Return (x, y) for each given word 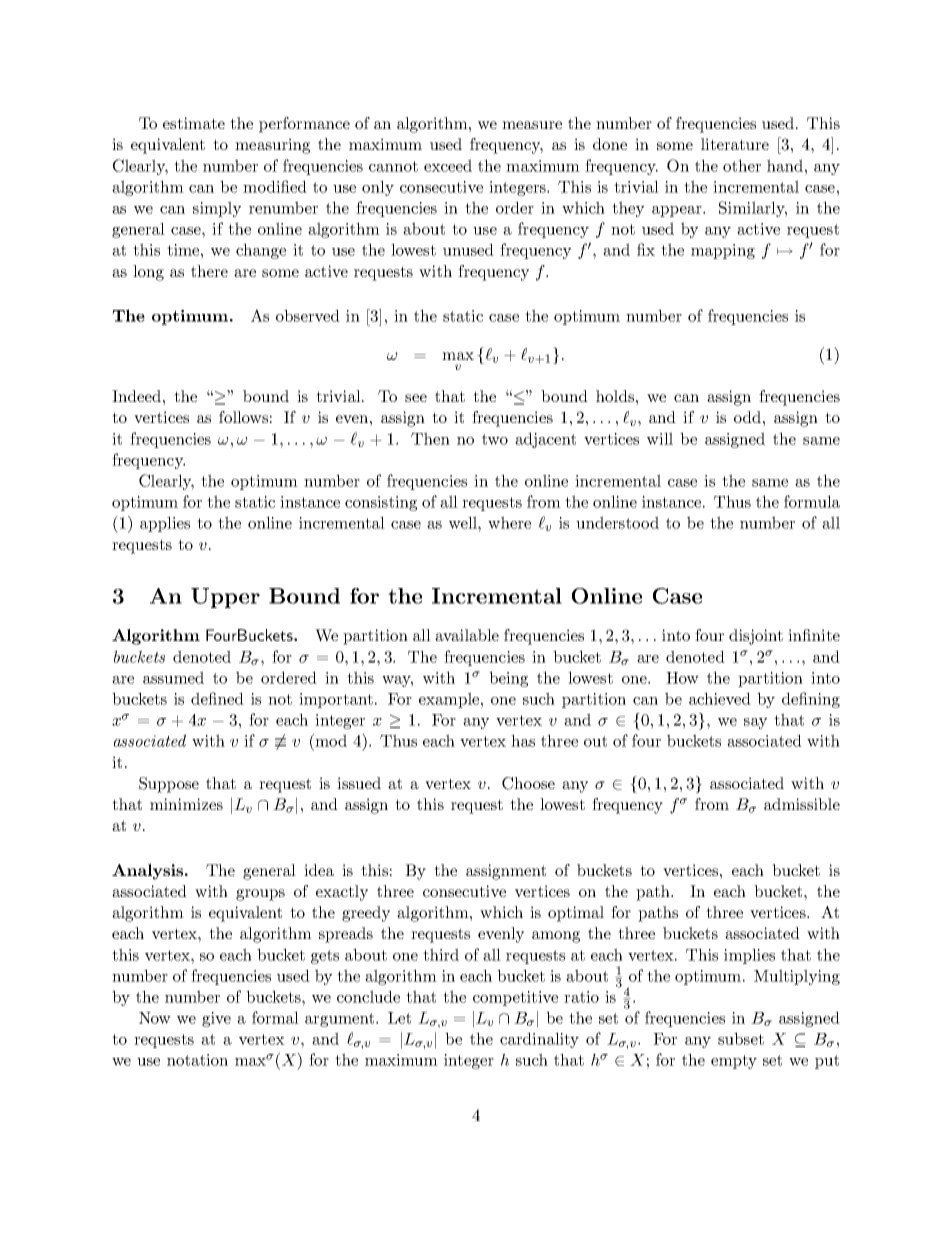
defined (217, 698)
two (495, 439)
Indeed (136, 396)
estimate (194, 123)
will (660, 438)
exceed (448, 165)
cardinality (539, 1040)
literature (735, 144)
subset (741, 1038)
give (216, 1019)
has (523, 740)
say (755, 723)
